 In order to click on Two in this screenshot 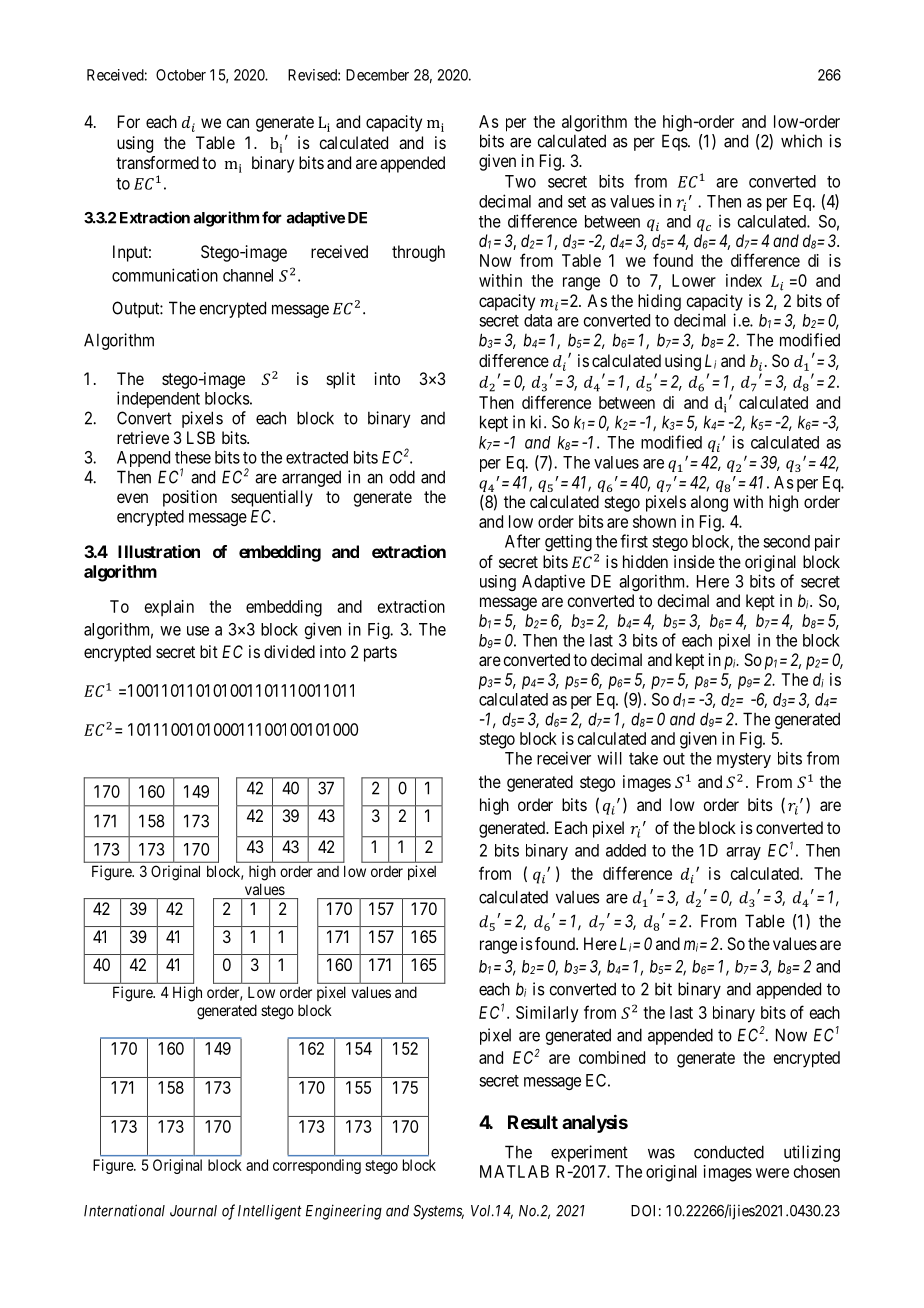, I will do `click(520, 181)`.
